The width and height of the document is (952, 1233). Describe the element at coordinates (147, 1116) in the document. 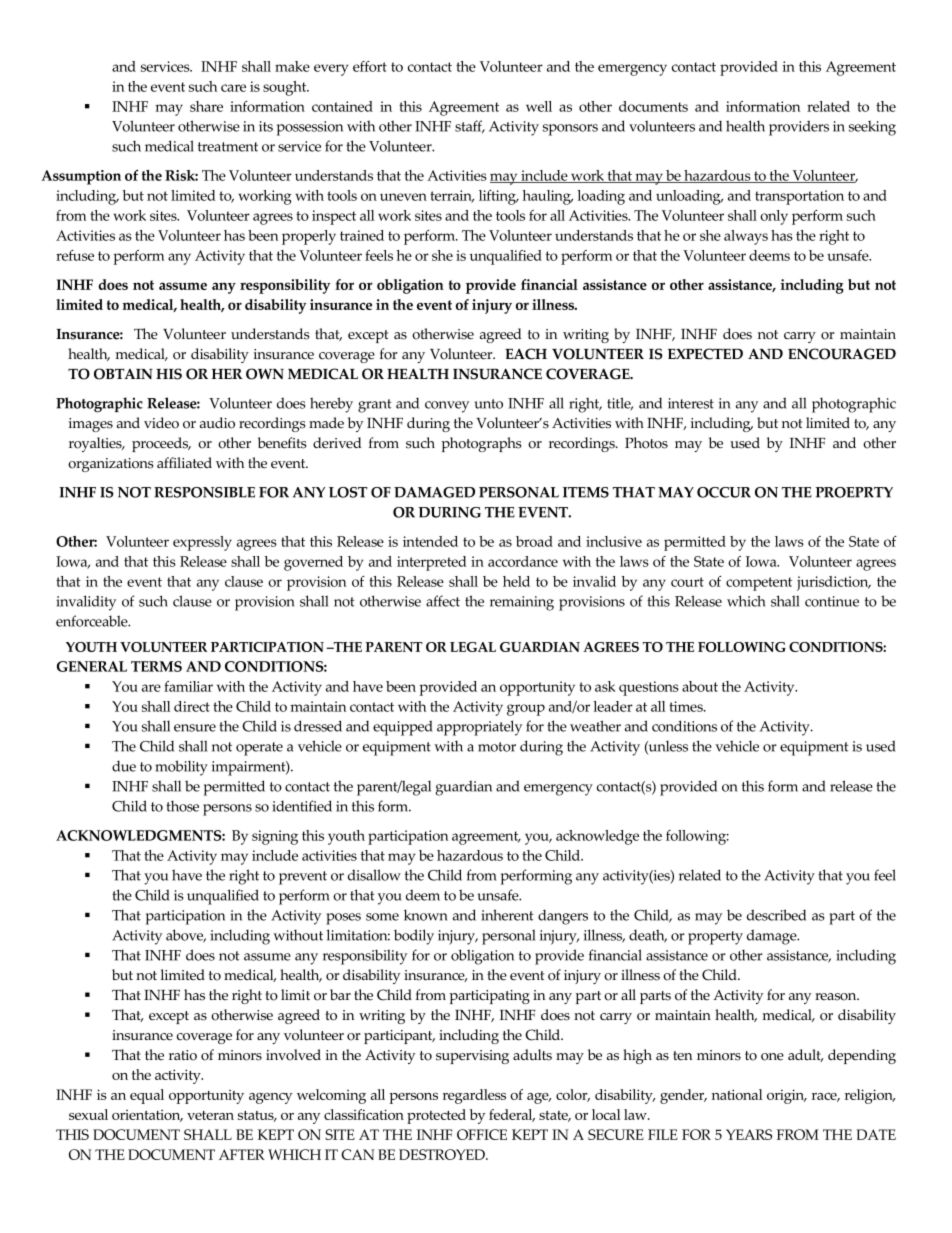

I see `orientation` at that location.
